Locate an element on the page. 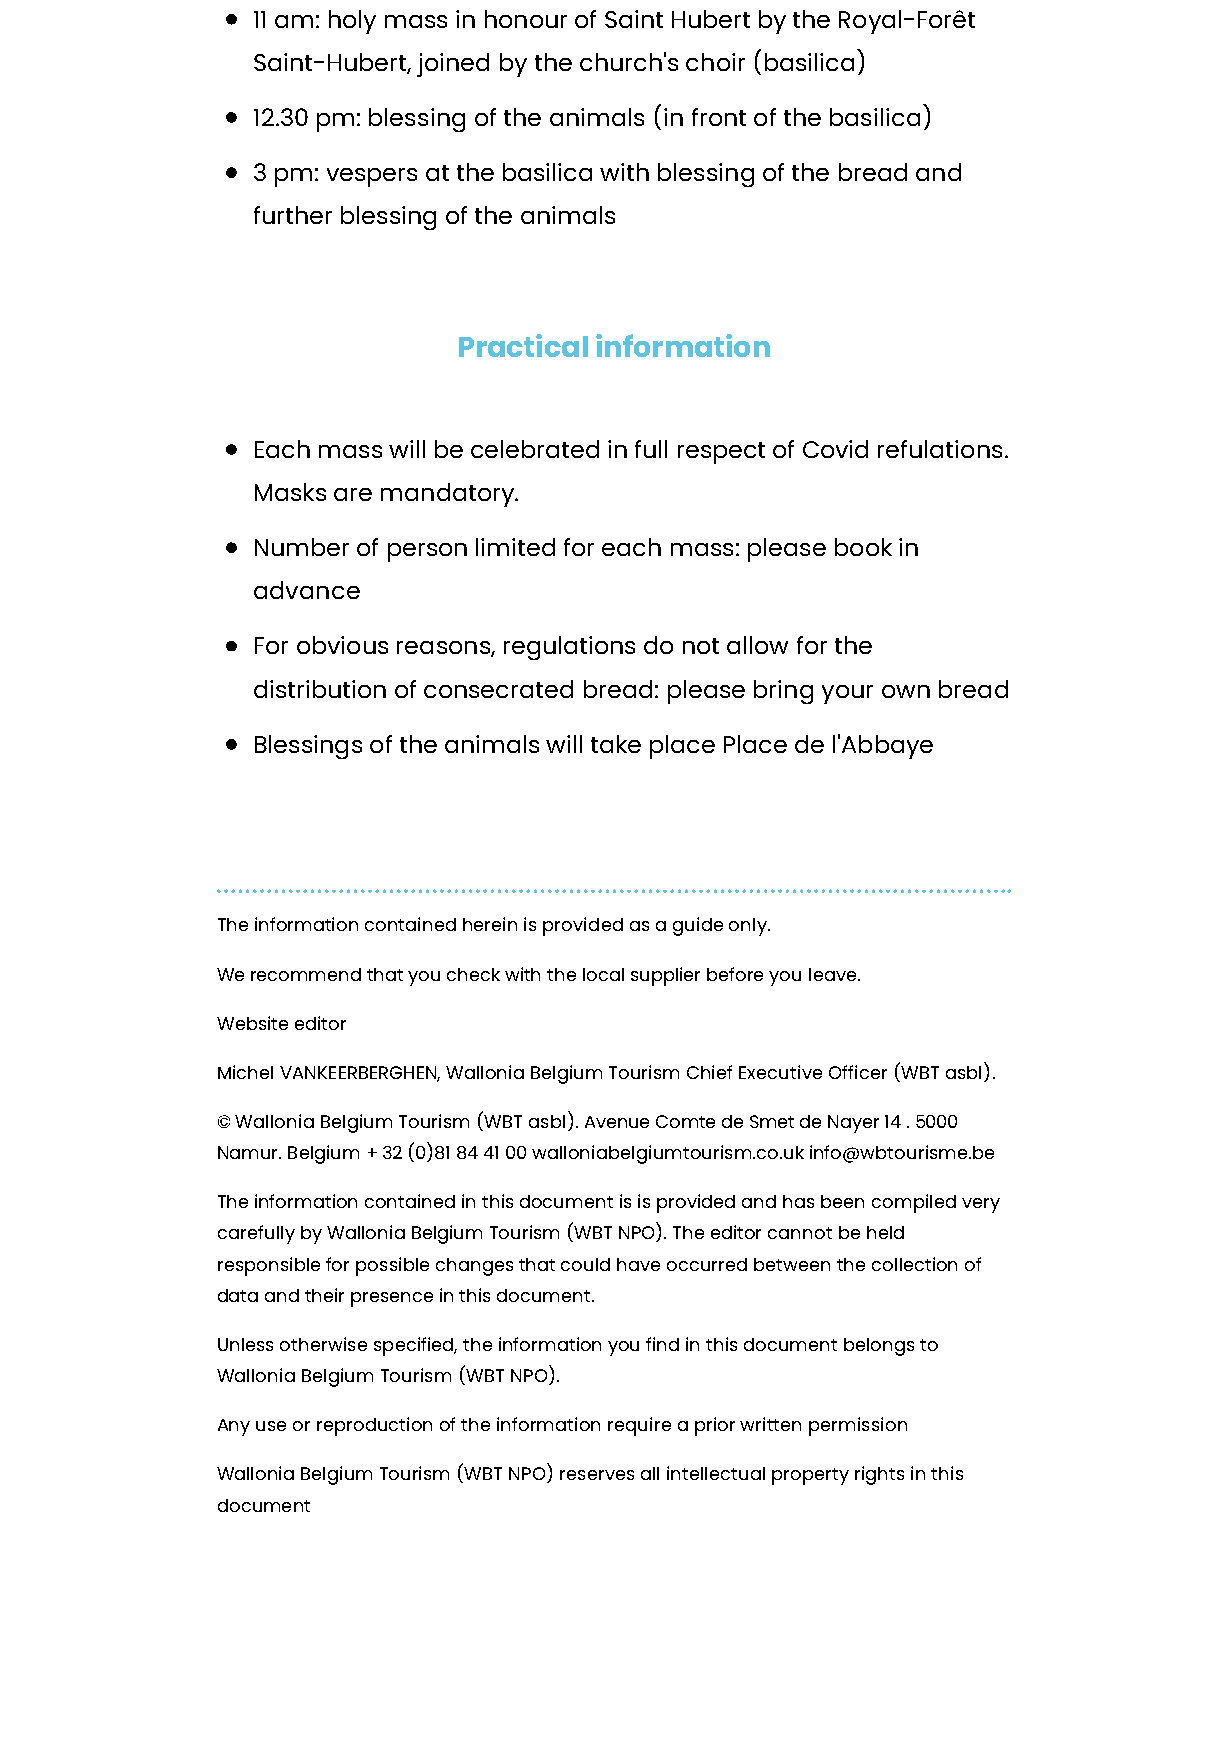  book is located at coordinates (863, 547).
